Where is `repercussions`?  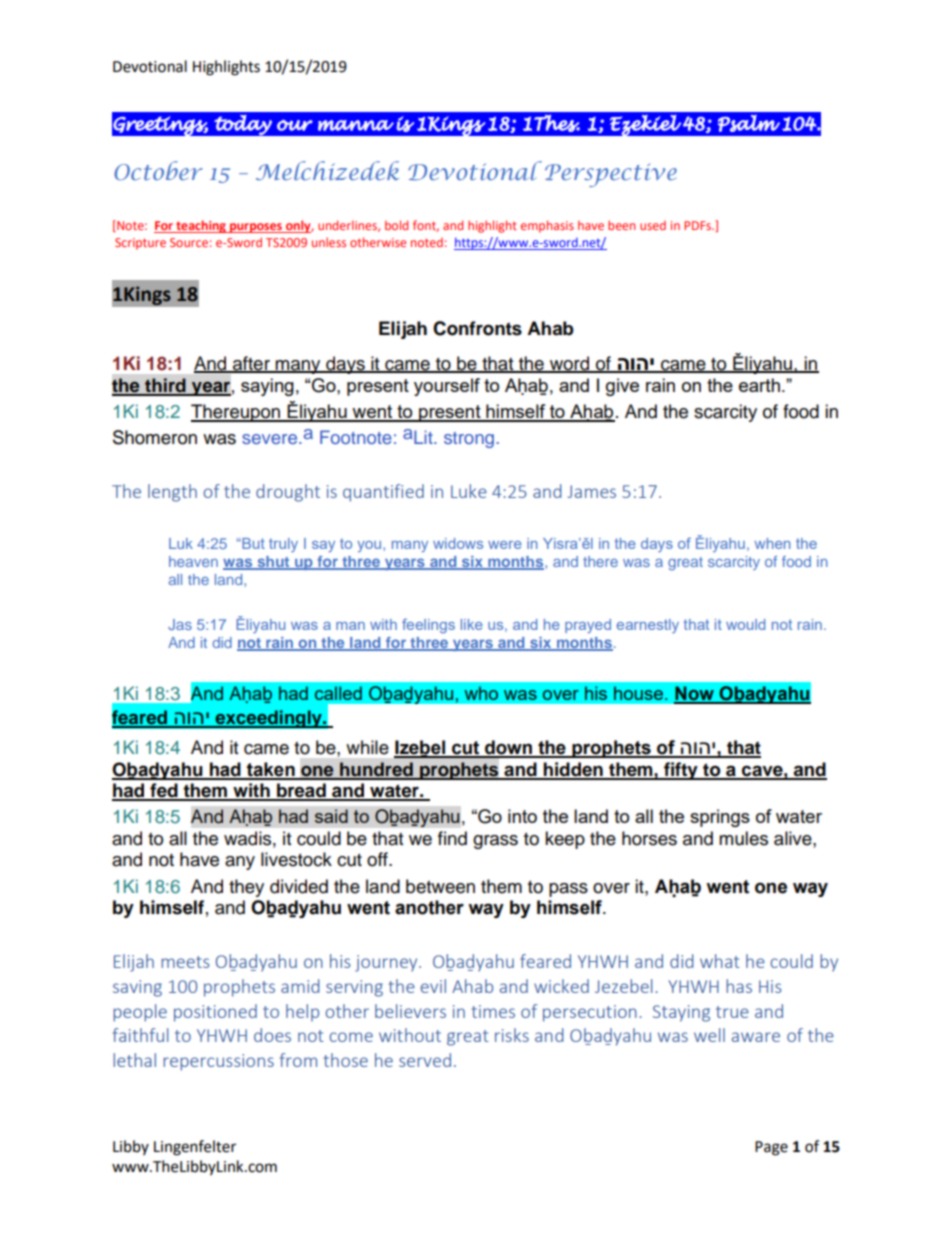 repercussions is located at coordinates (218, 1062).
